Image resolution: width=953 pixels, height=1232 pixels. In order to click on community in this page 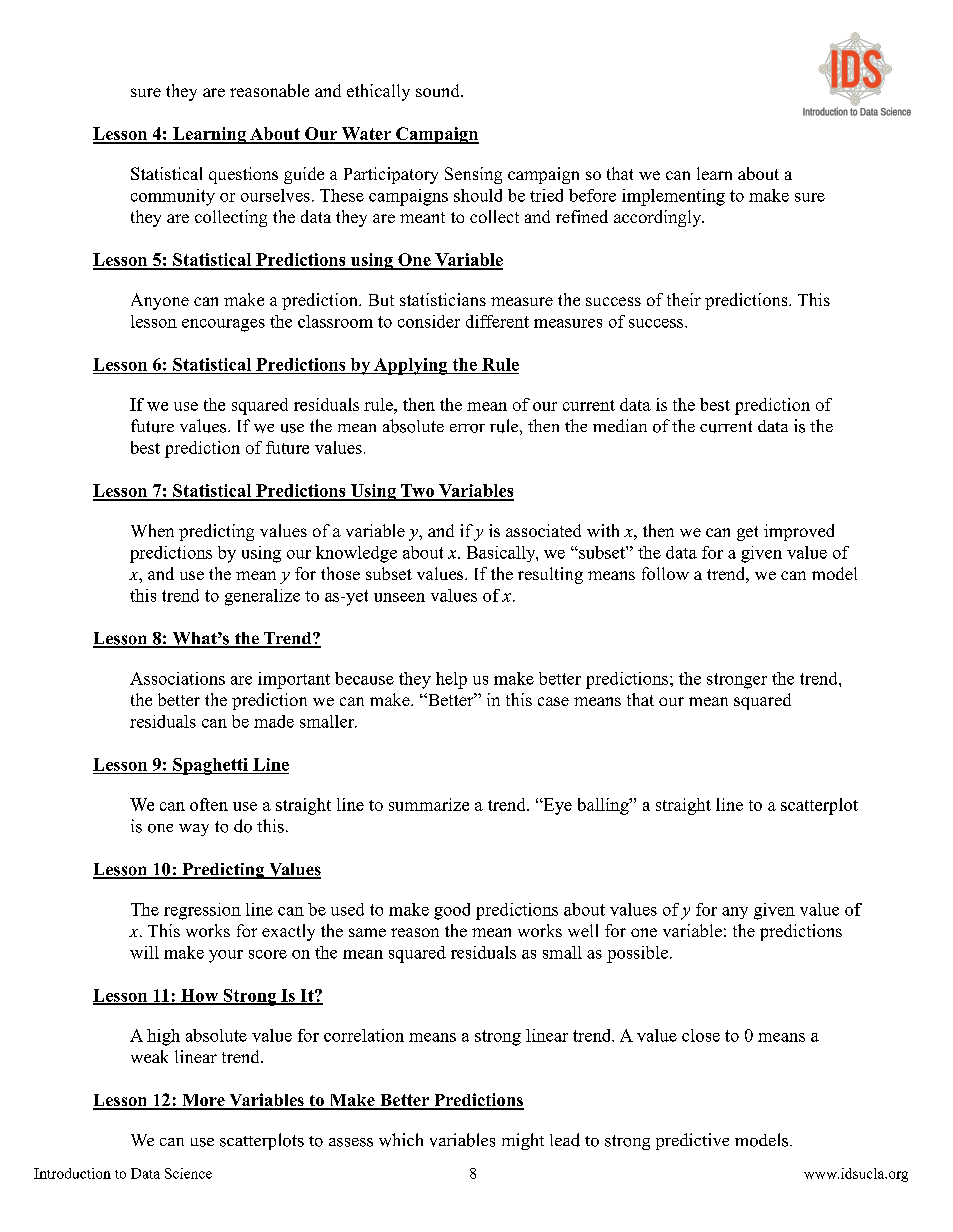, I will do `click(173, 197)`.
